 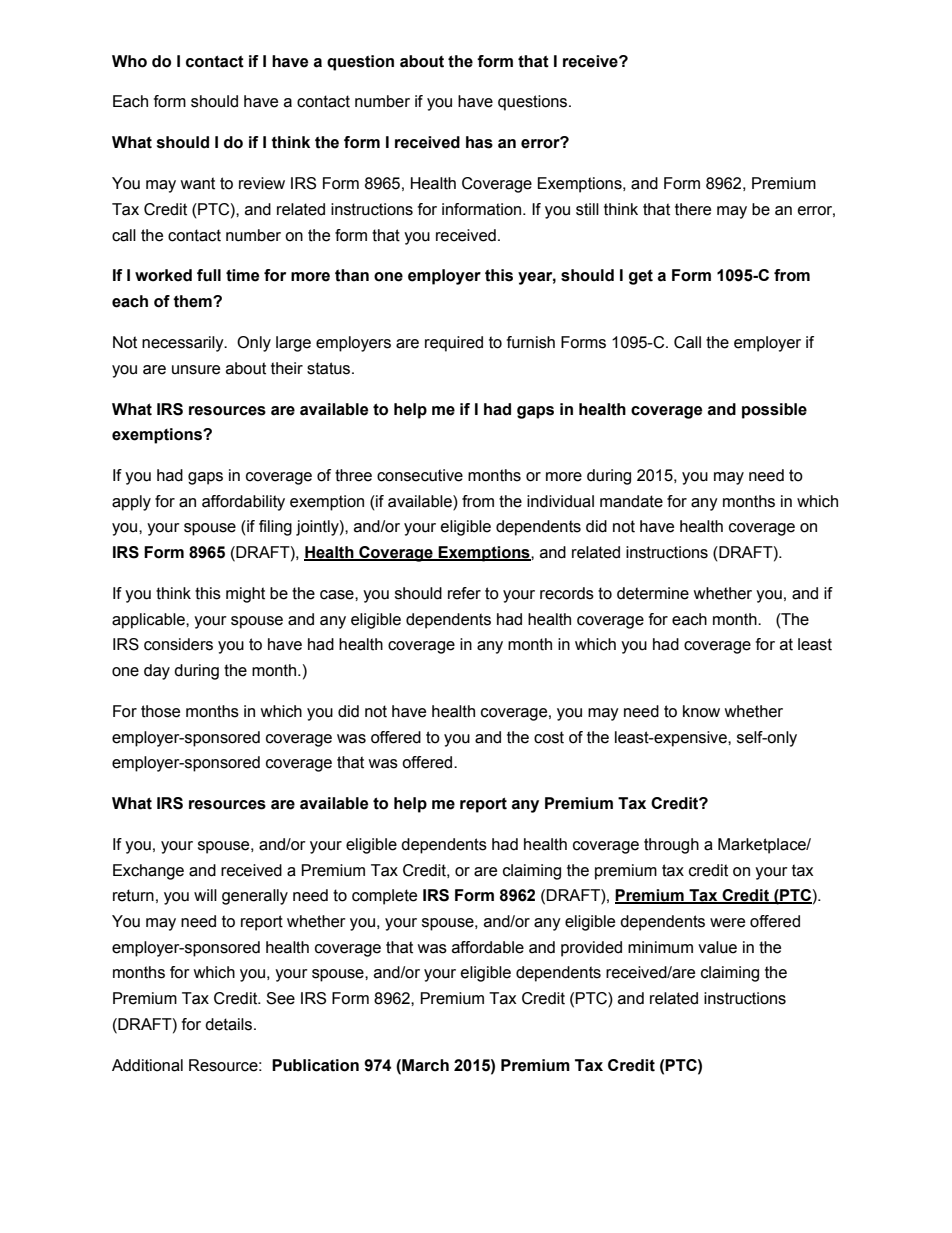 I want to click on Exchange, so click(x=148, y=872).
